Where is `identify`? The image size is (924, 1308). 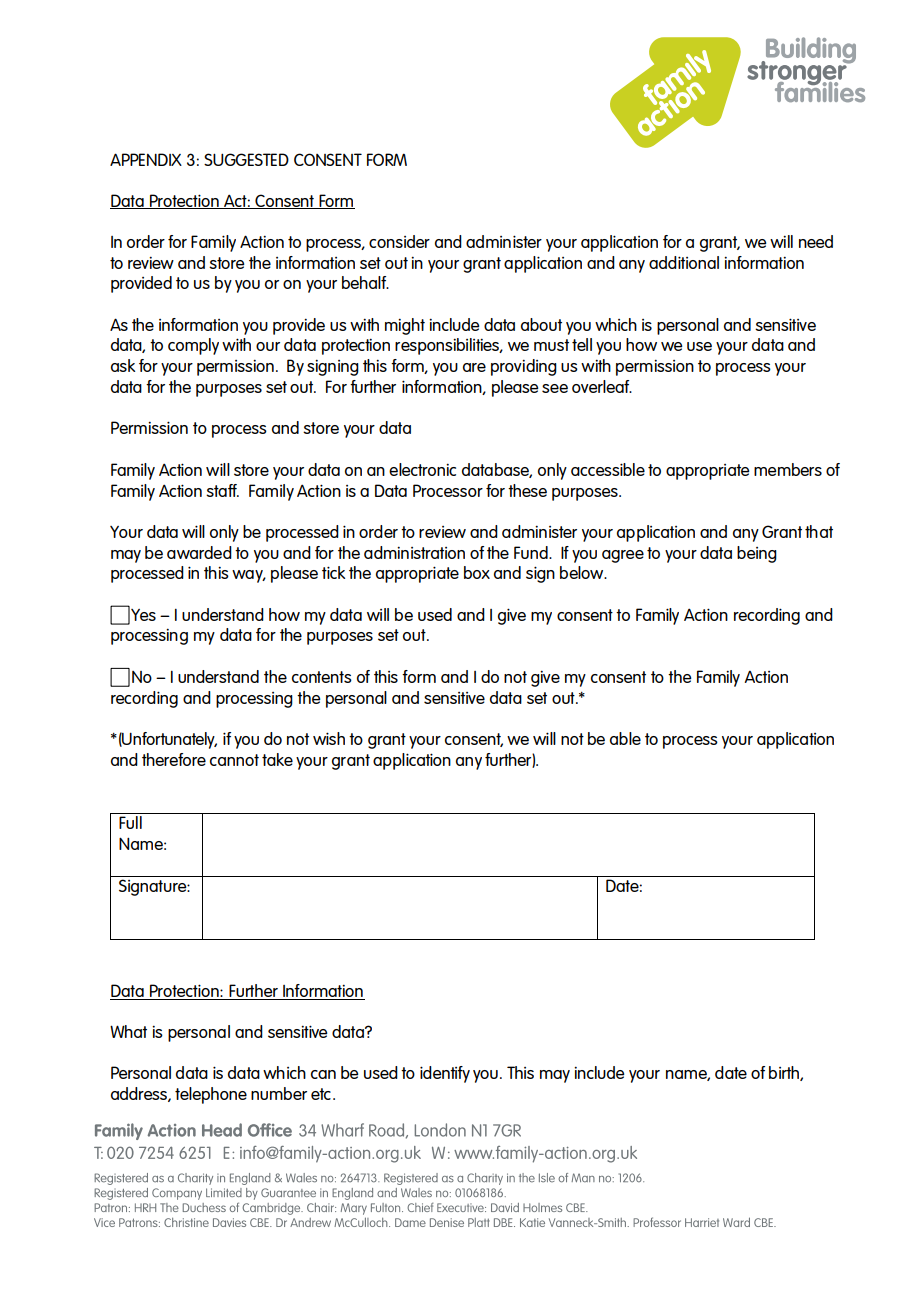
identify is located at coordinates (445, 1074).
